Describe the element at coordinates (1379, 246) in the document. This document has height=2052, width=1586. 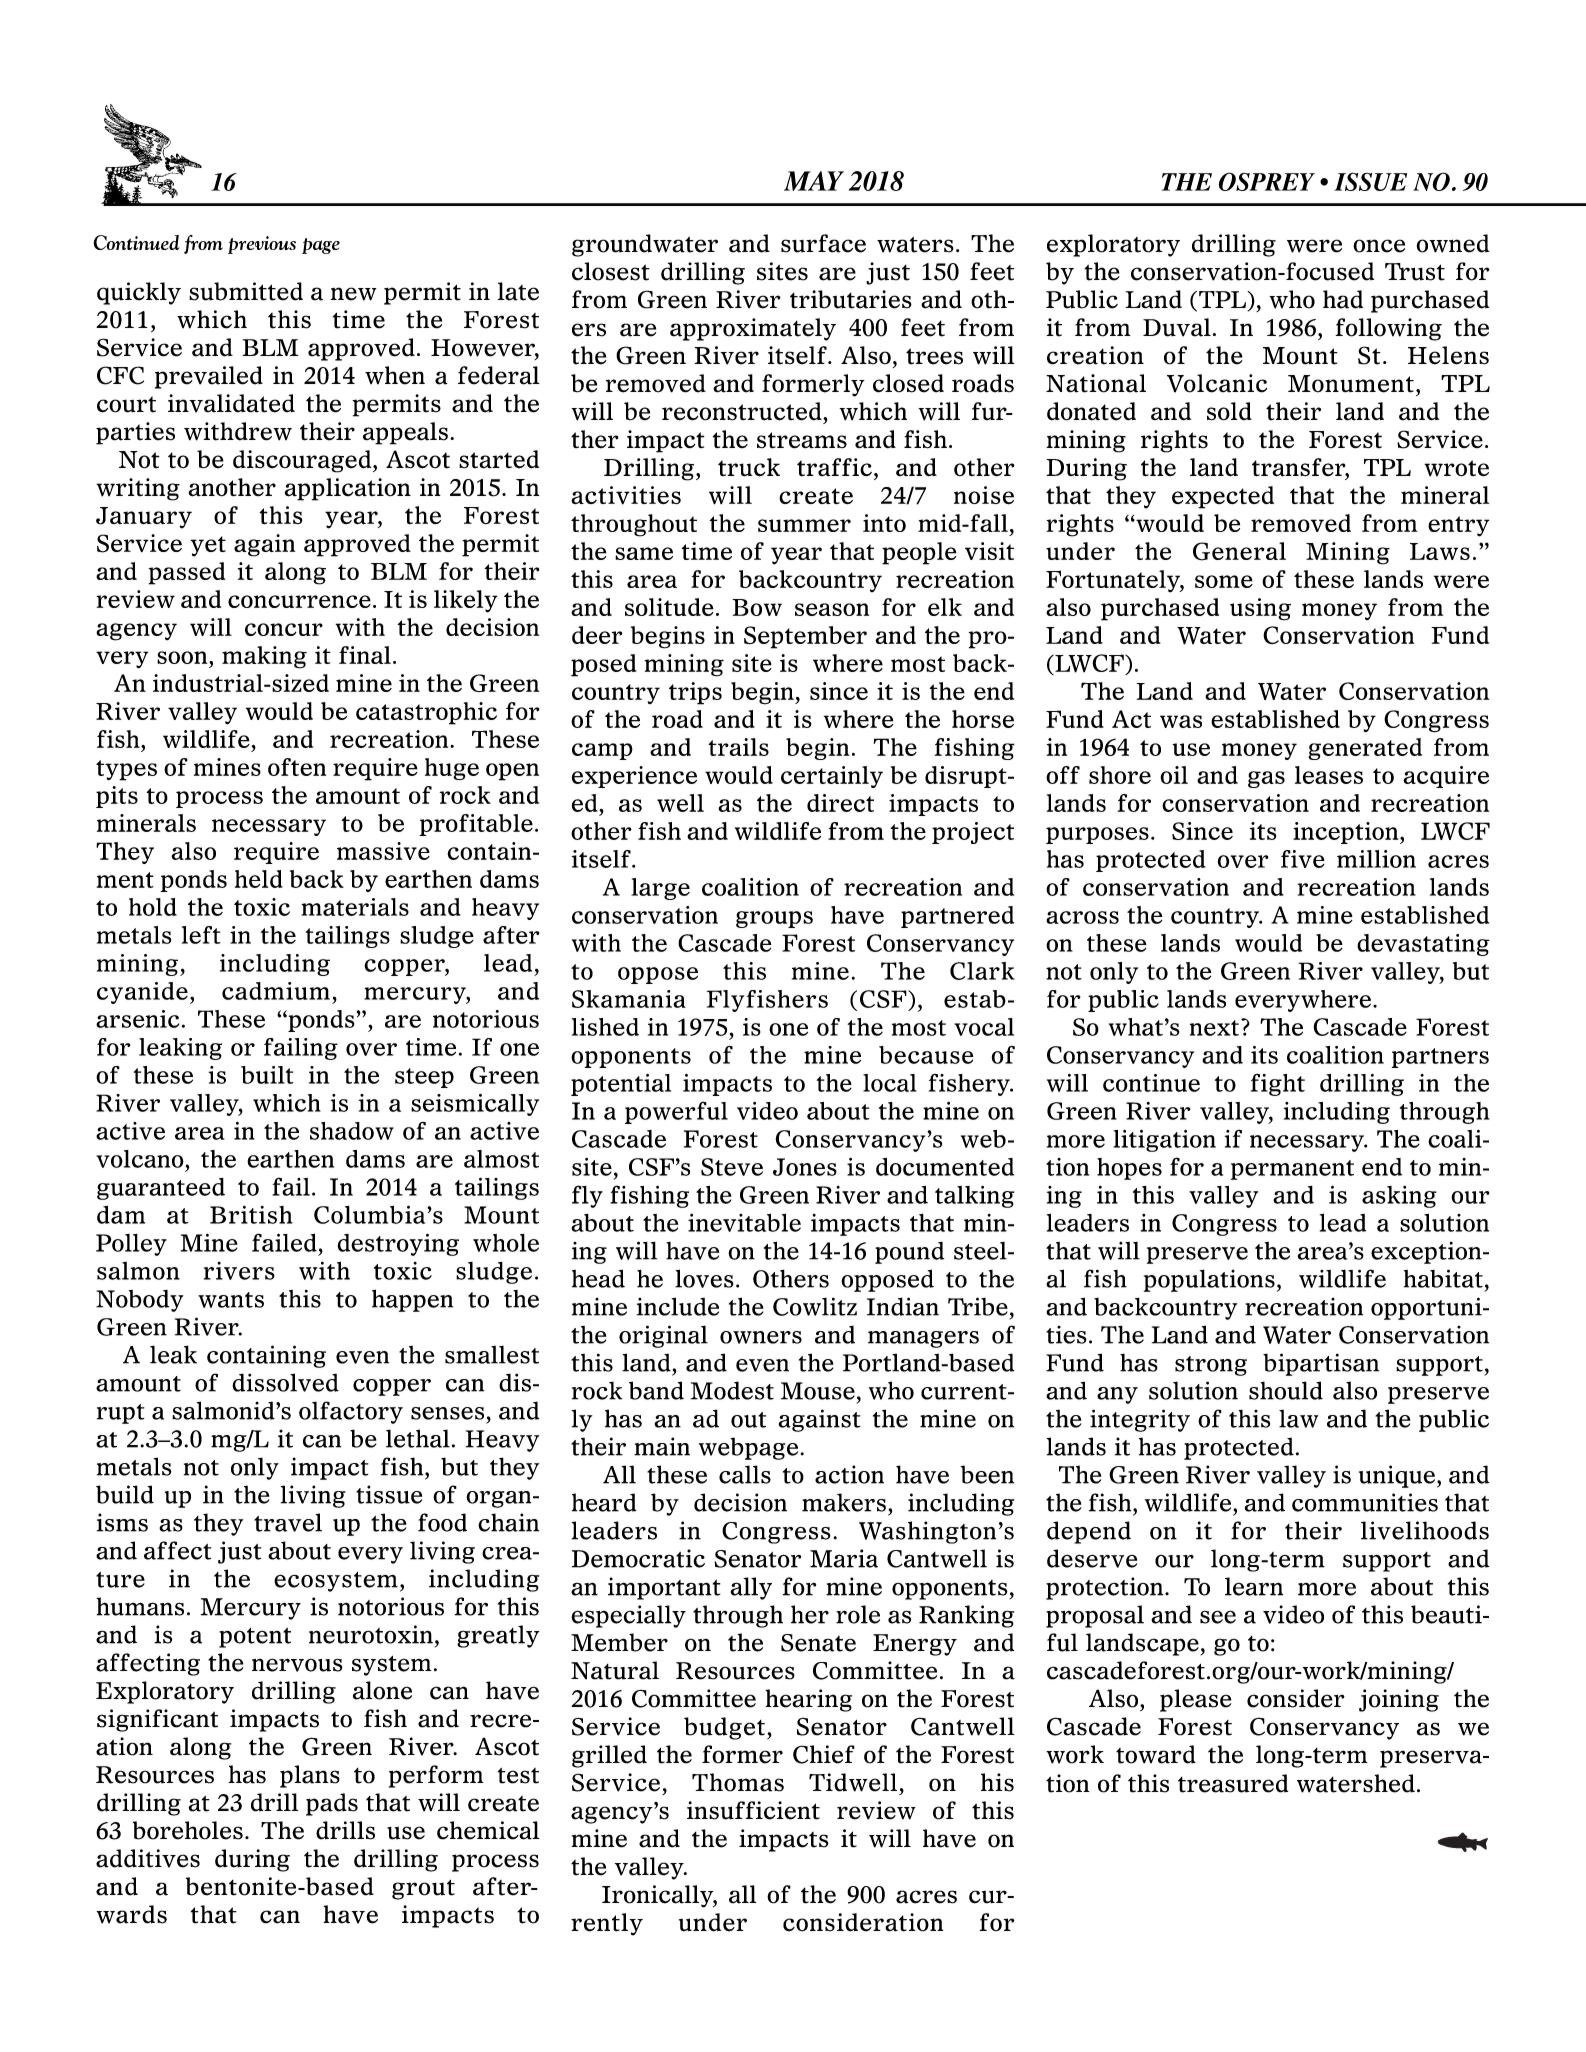
I see `once` at that location.
